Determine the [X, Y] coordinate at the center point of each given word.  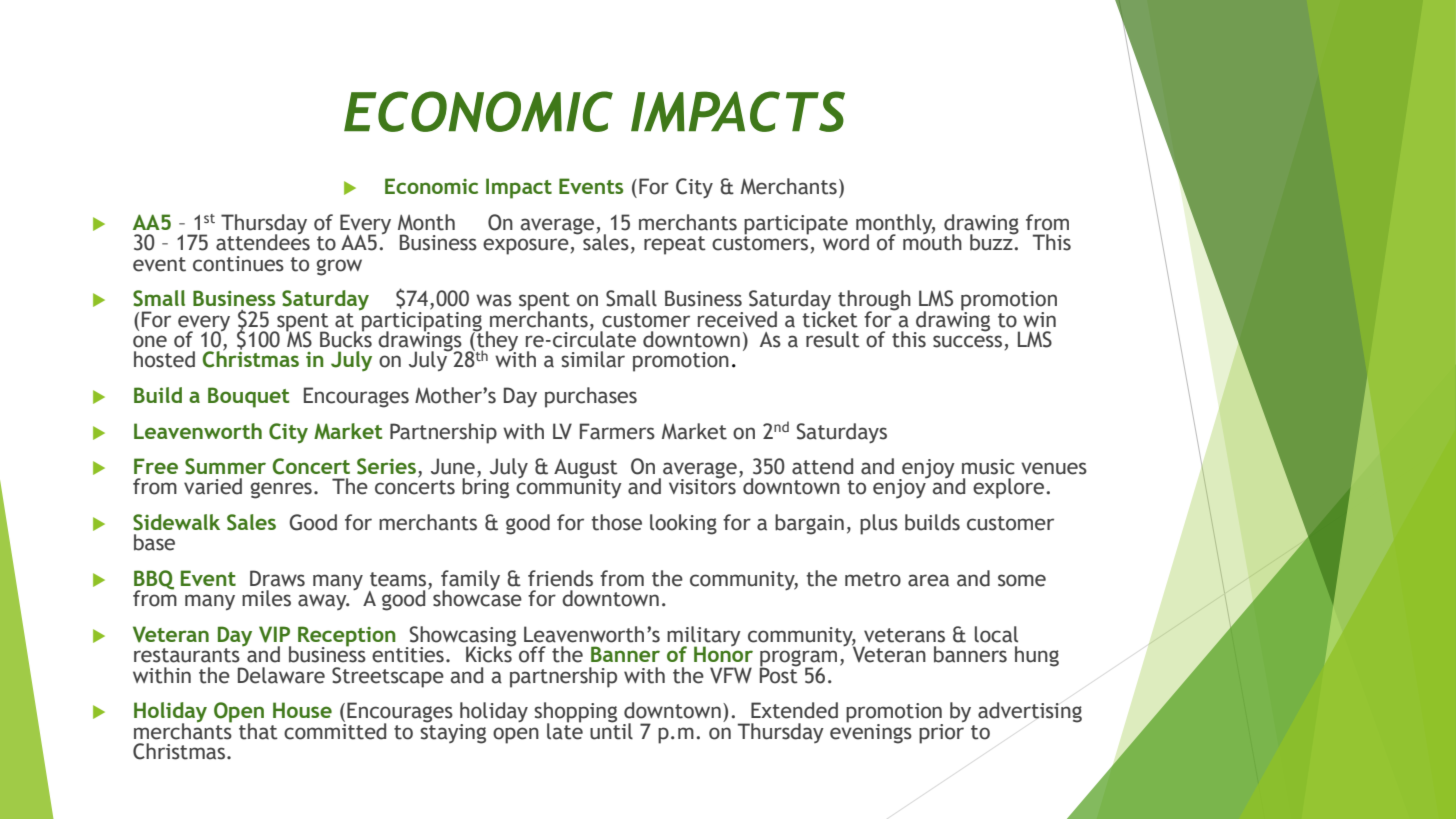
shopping [575, 713]
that [258, 731]
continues [238, 264]
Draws [277, 578]
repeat [675, 245]
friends [560, 578]
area [928, 580]
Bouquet [249, 397]
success [967, 341]
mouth [932, 241]
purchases [591, 397]
